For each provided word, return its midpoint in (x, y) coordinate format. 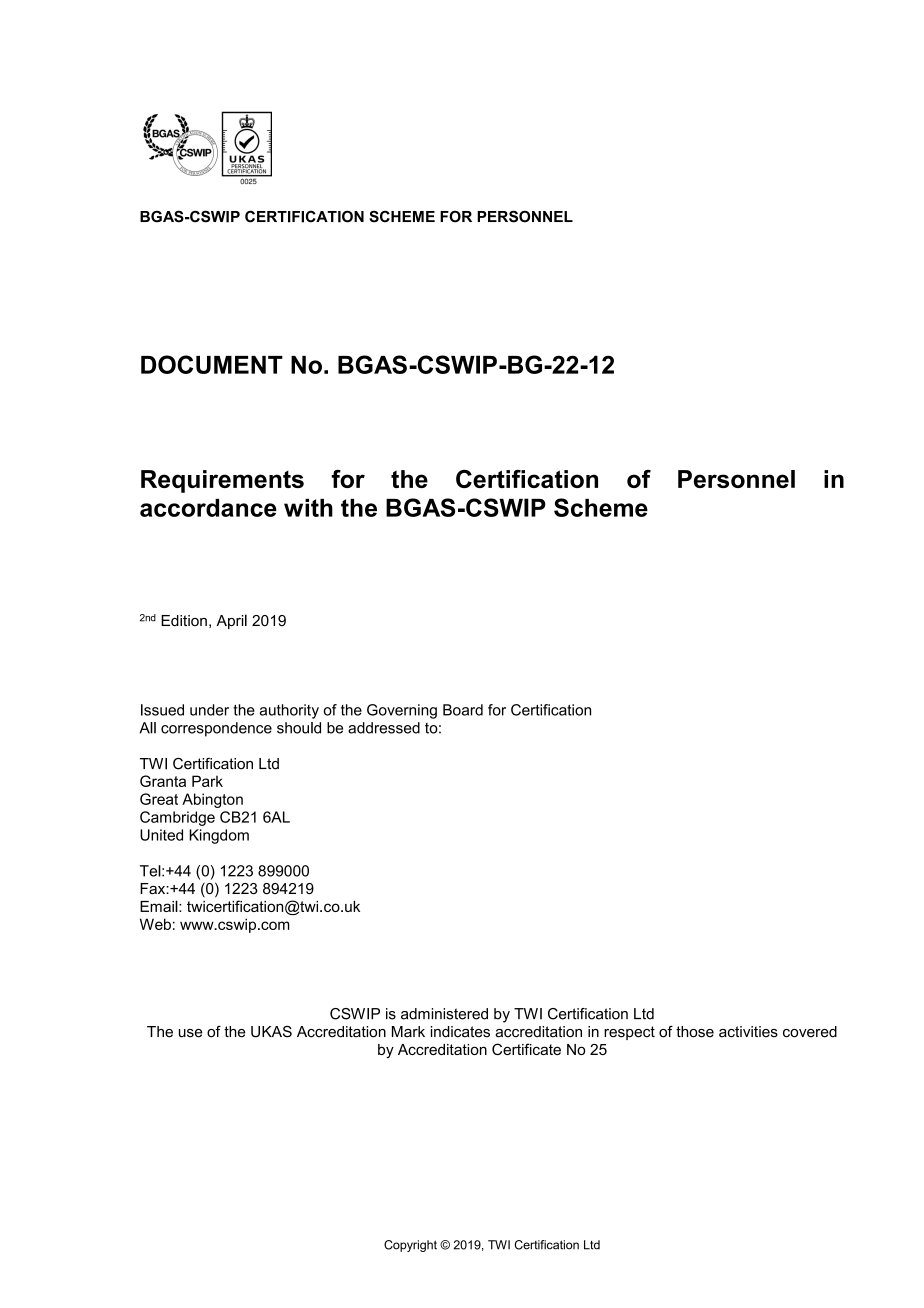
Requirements (222, 481)
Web (155, 924)
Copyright (410, 1246)
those (695, 1032)
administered (444, 1014)
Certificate (526, 1049)
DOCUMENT (212, 364)
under (209, 710)
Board (463, 710)
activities (748, 1032)
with (308, 508)
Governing (402, 711)
